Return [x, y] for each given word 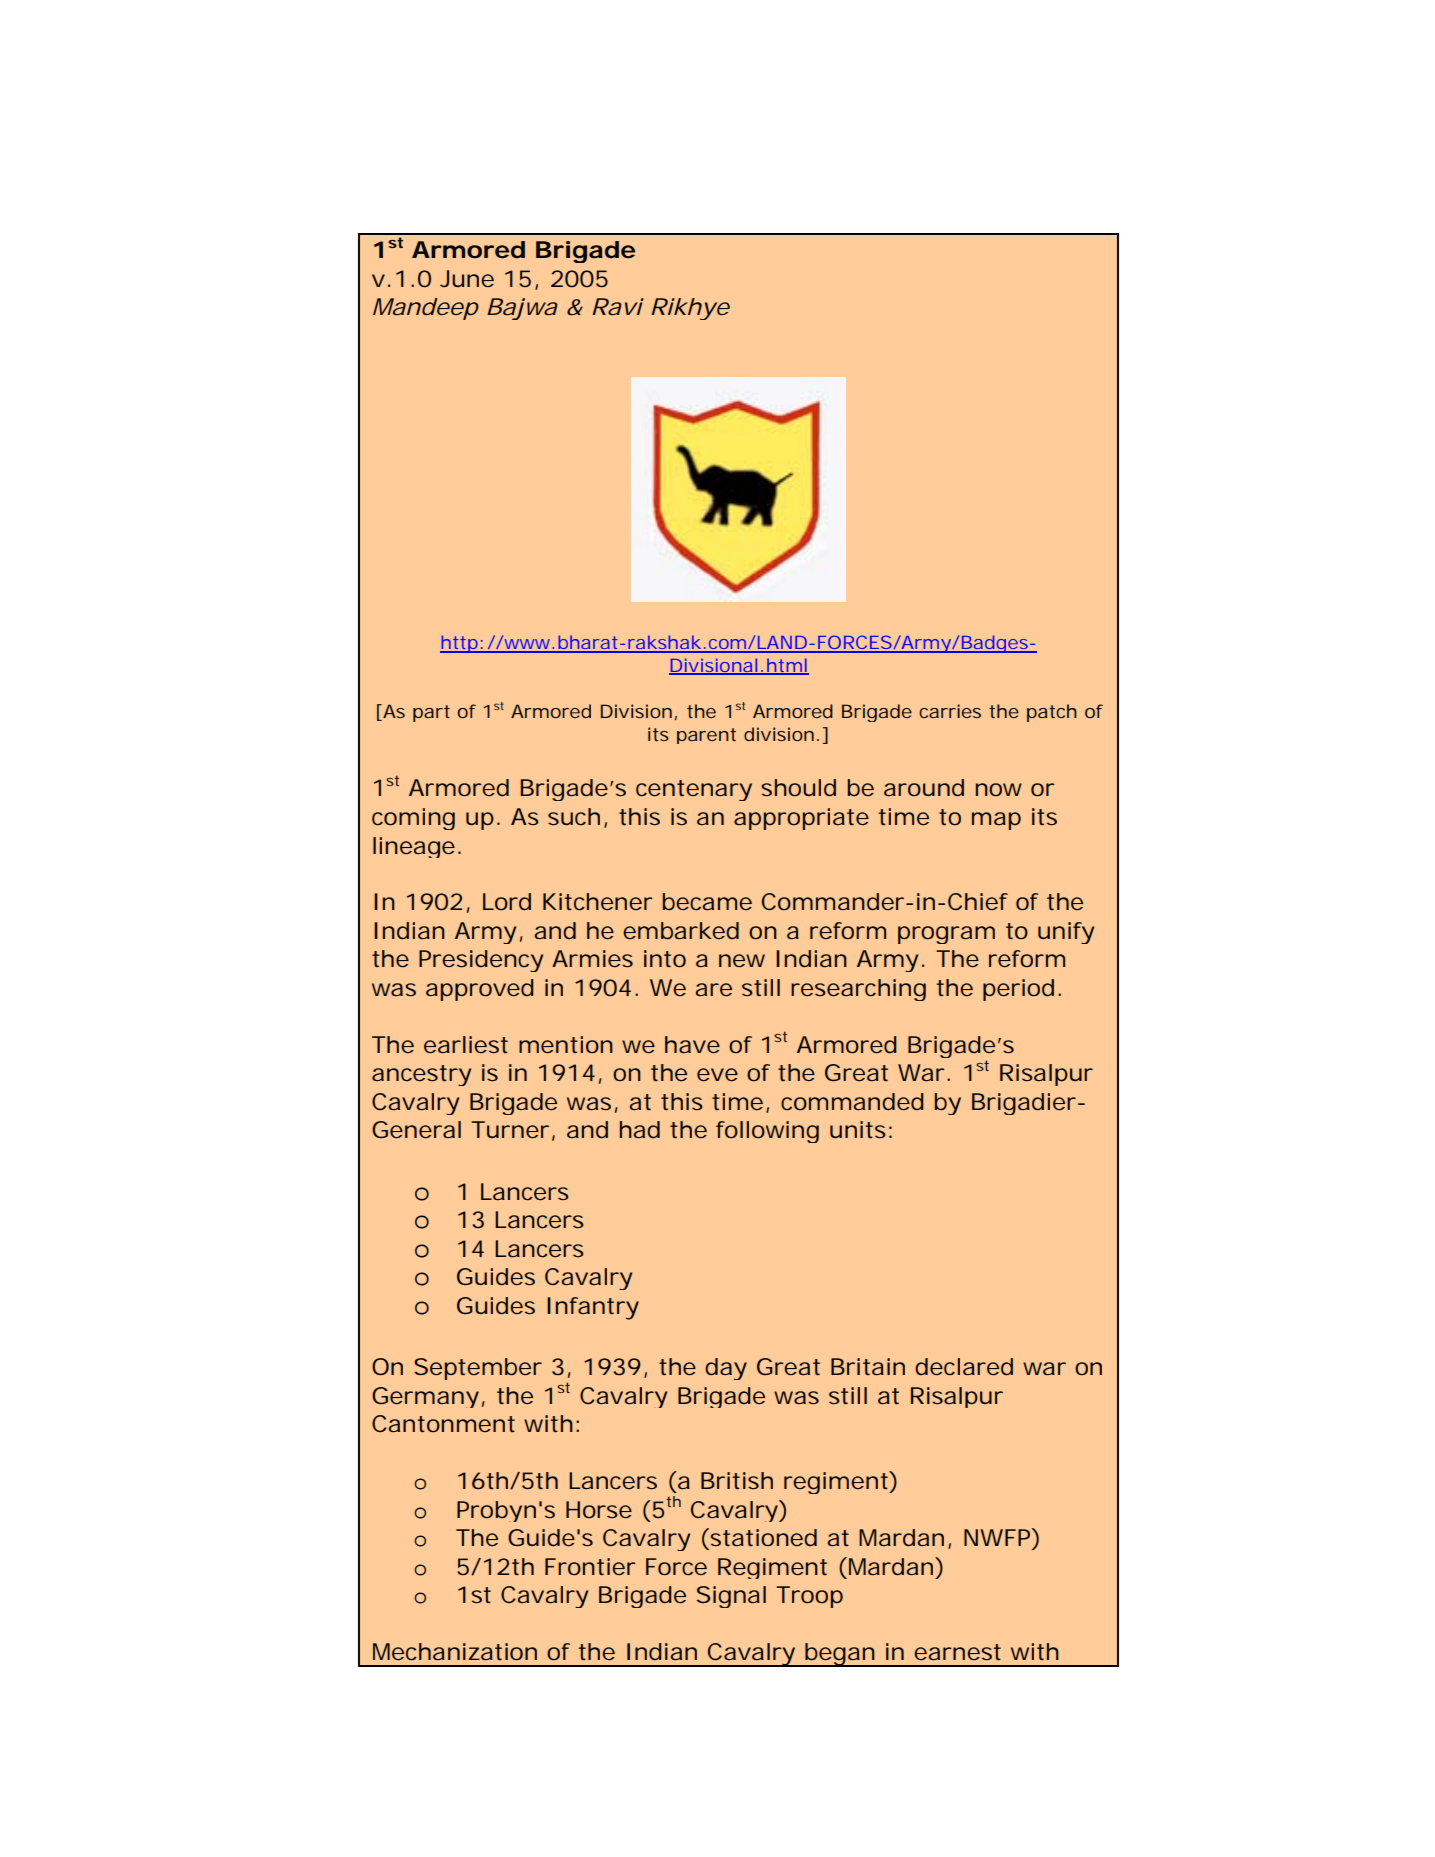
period [1018, 990]
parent [706, 736]
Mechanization [455, 1652]
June [467, 278]
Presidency [481, 961]
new [742, 961]
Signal [731, 1597]
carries [950, 711]
